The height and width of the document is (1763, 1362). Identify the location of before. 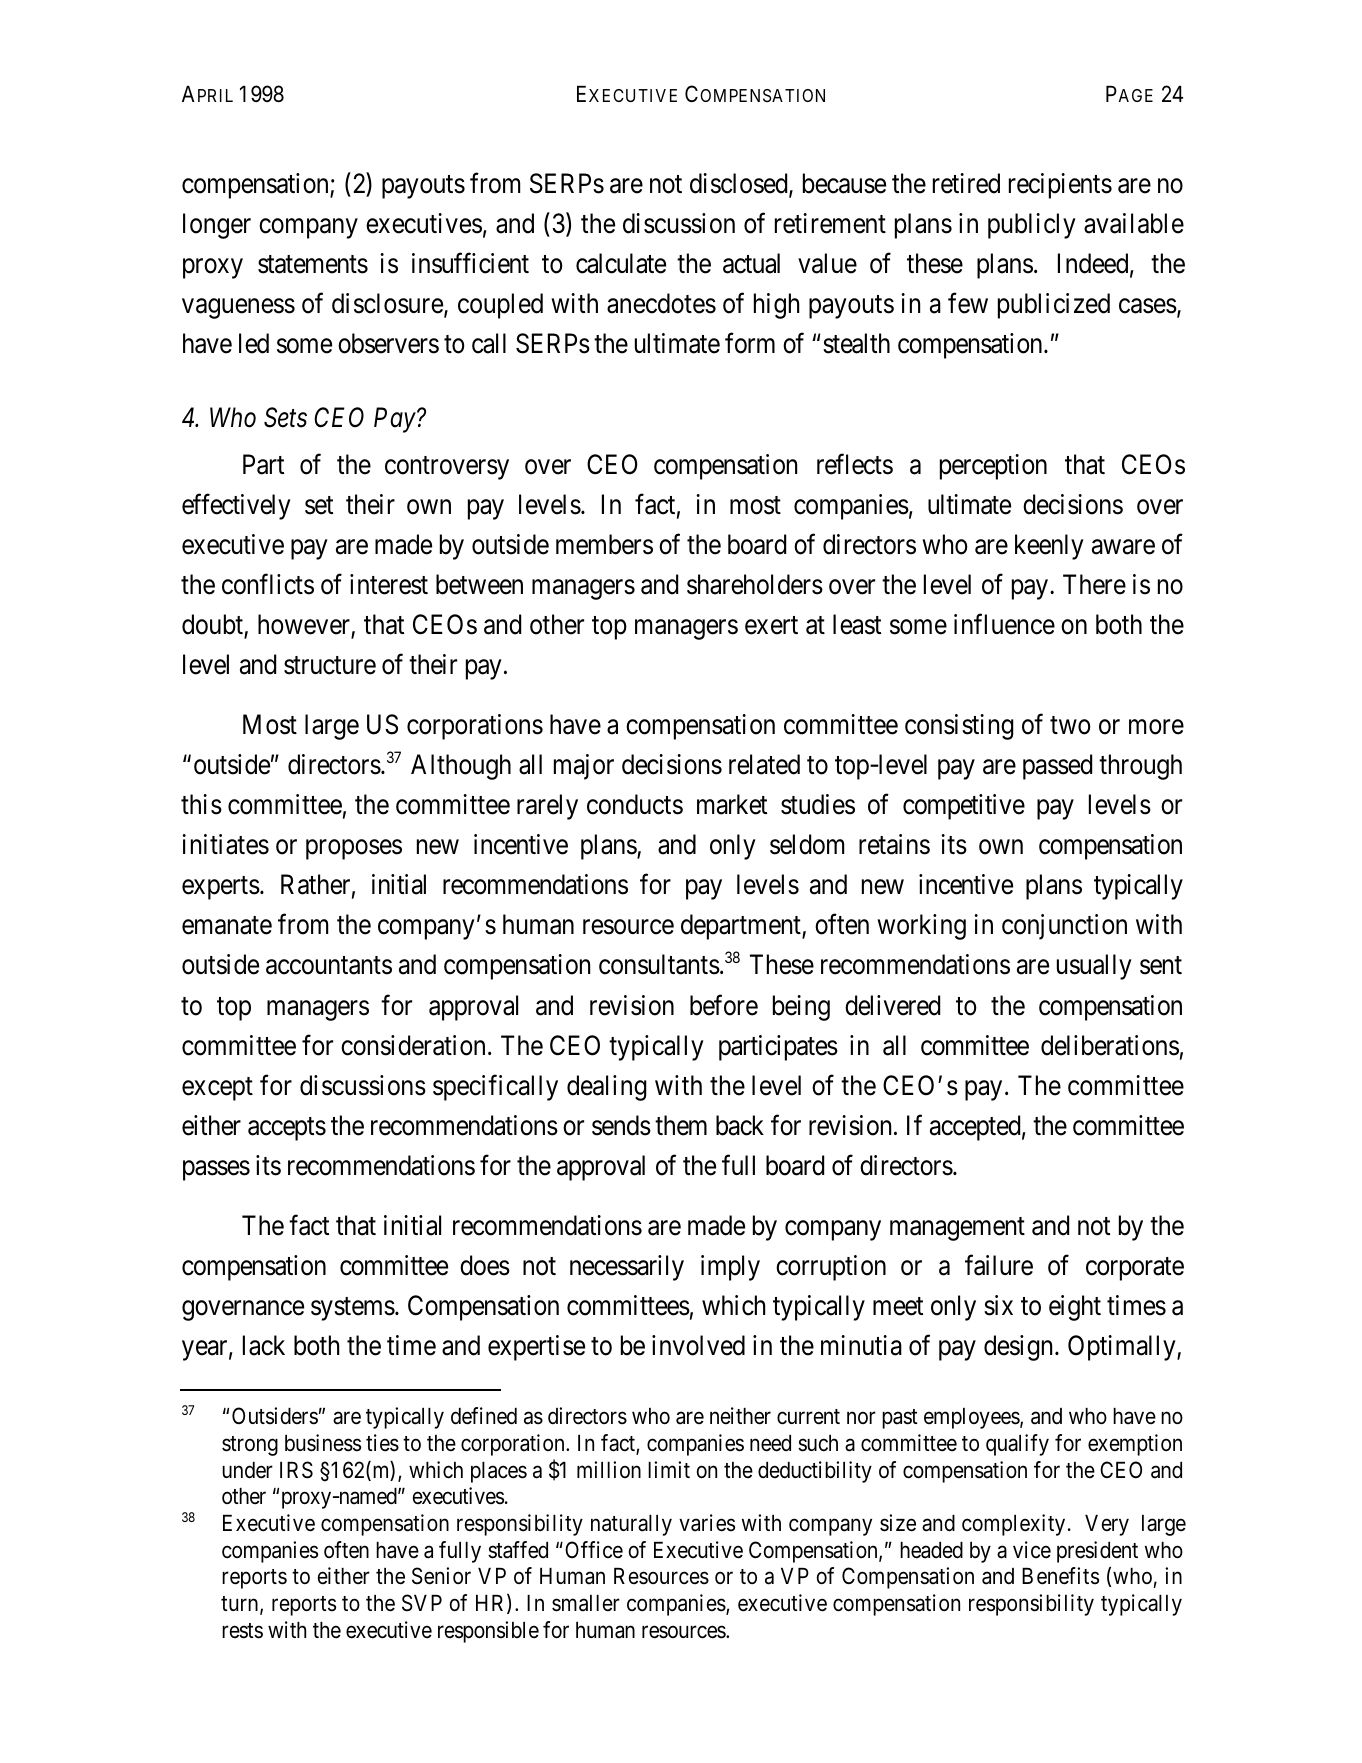
(724, 1005).
